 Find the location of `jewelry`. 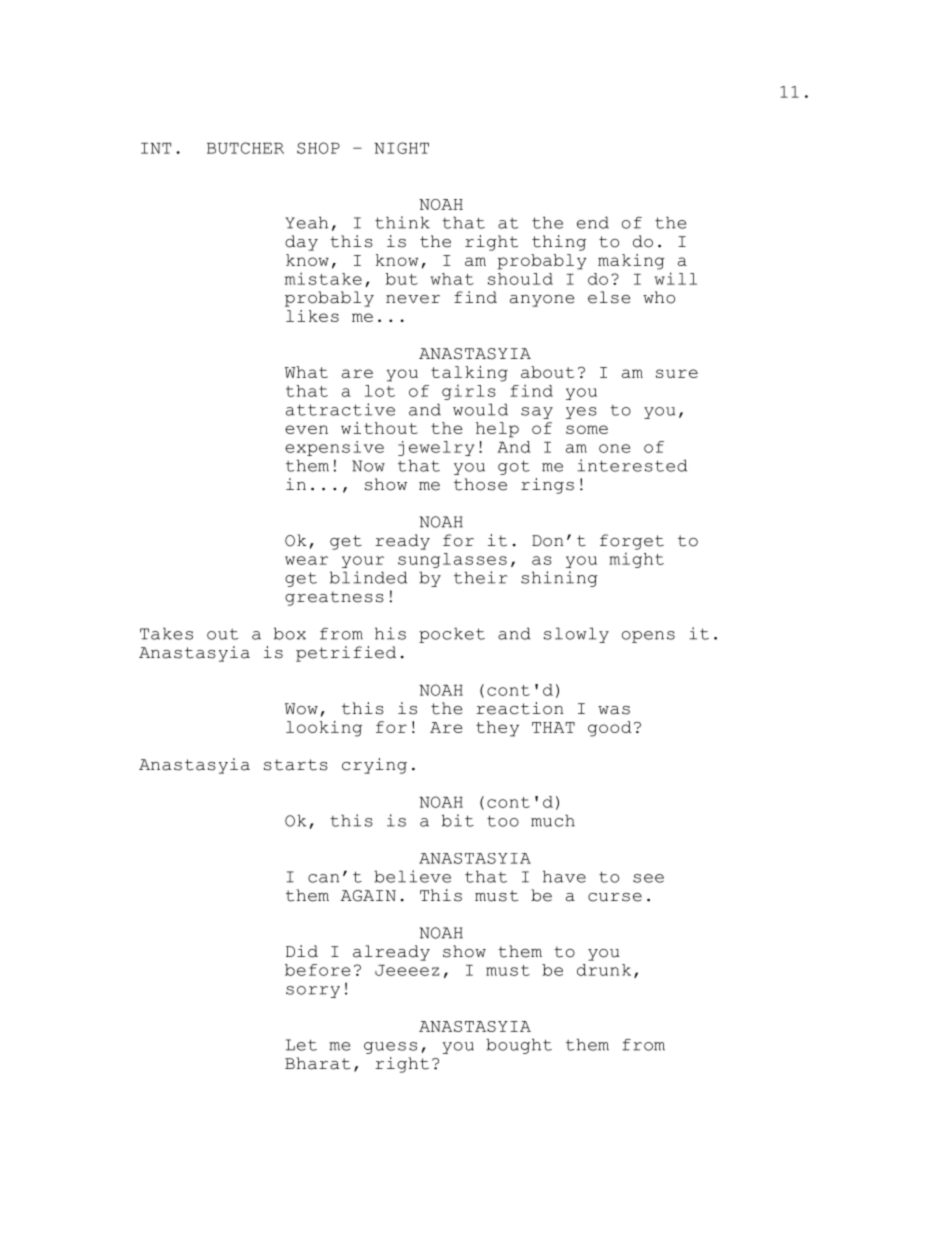

jewelry is located at coordinates (436, 448).
